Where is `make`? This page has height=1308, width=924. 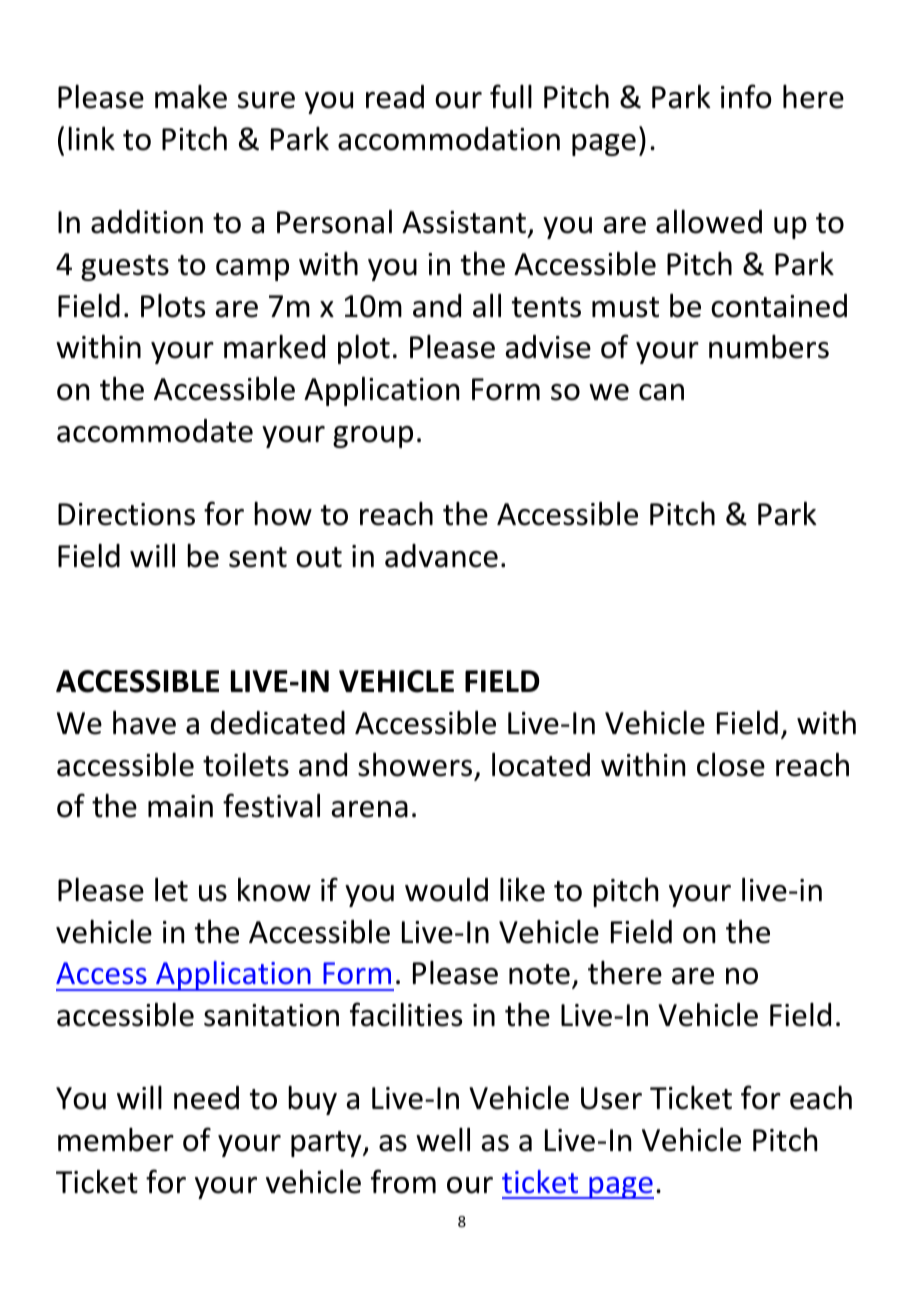
make is located at coordinates (191, 97).
